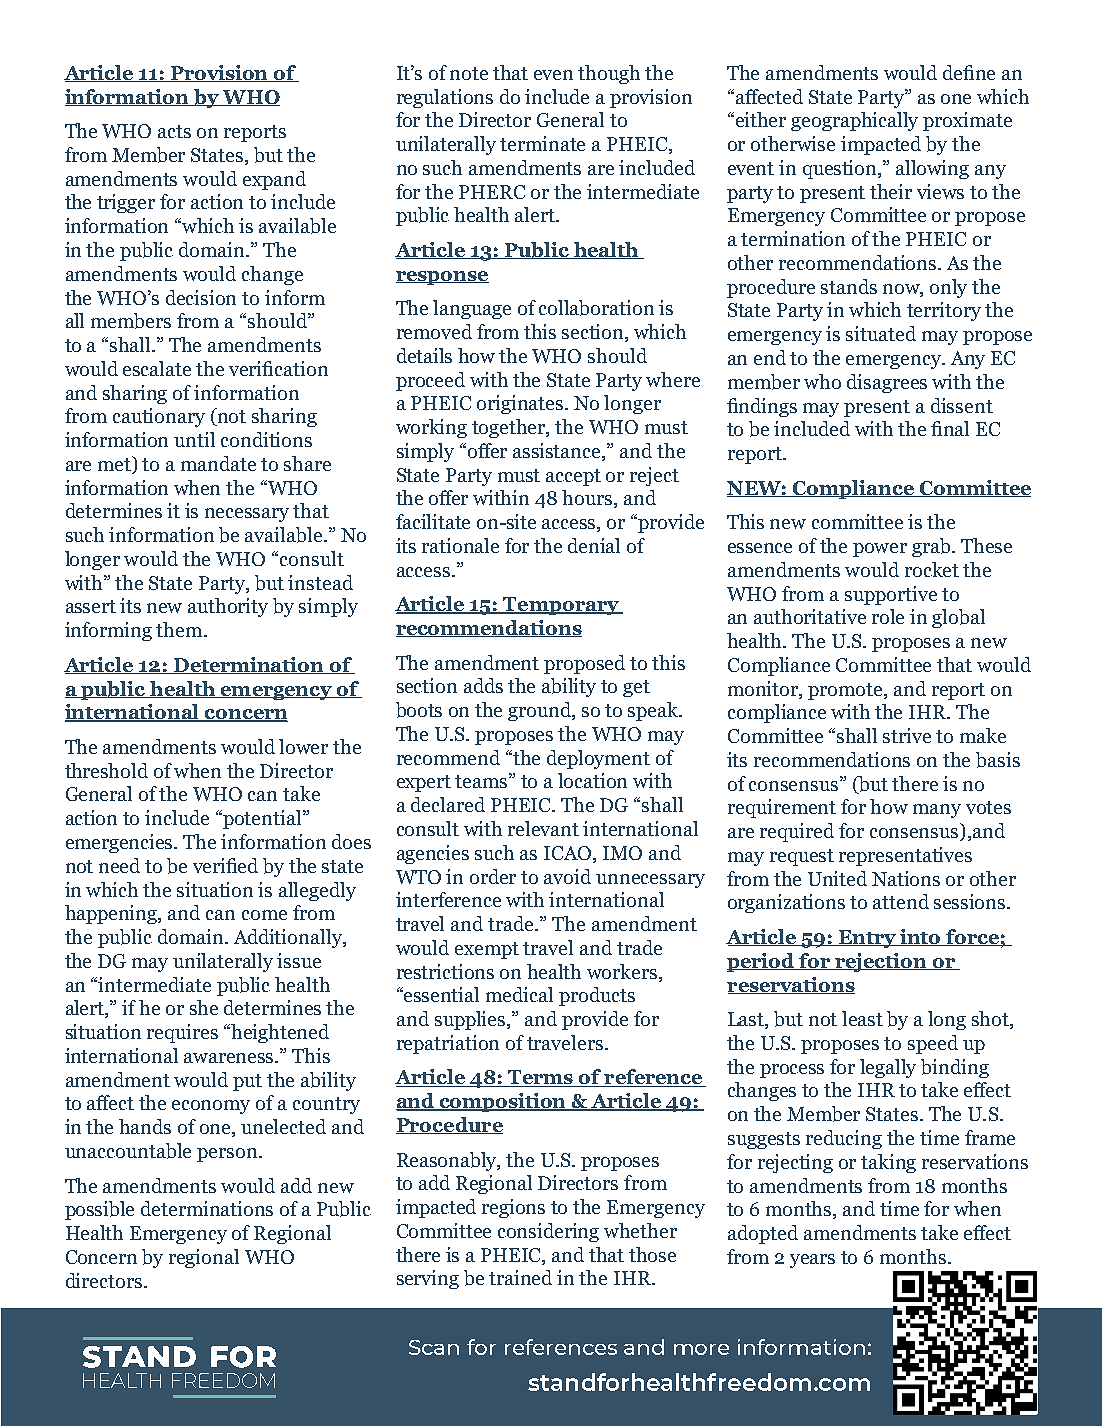 This document has width=1102, height=1426. What do you see at coordinates (99, 1210) in the document?
I see `possible` at bounding box center [99, 1210].
